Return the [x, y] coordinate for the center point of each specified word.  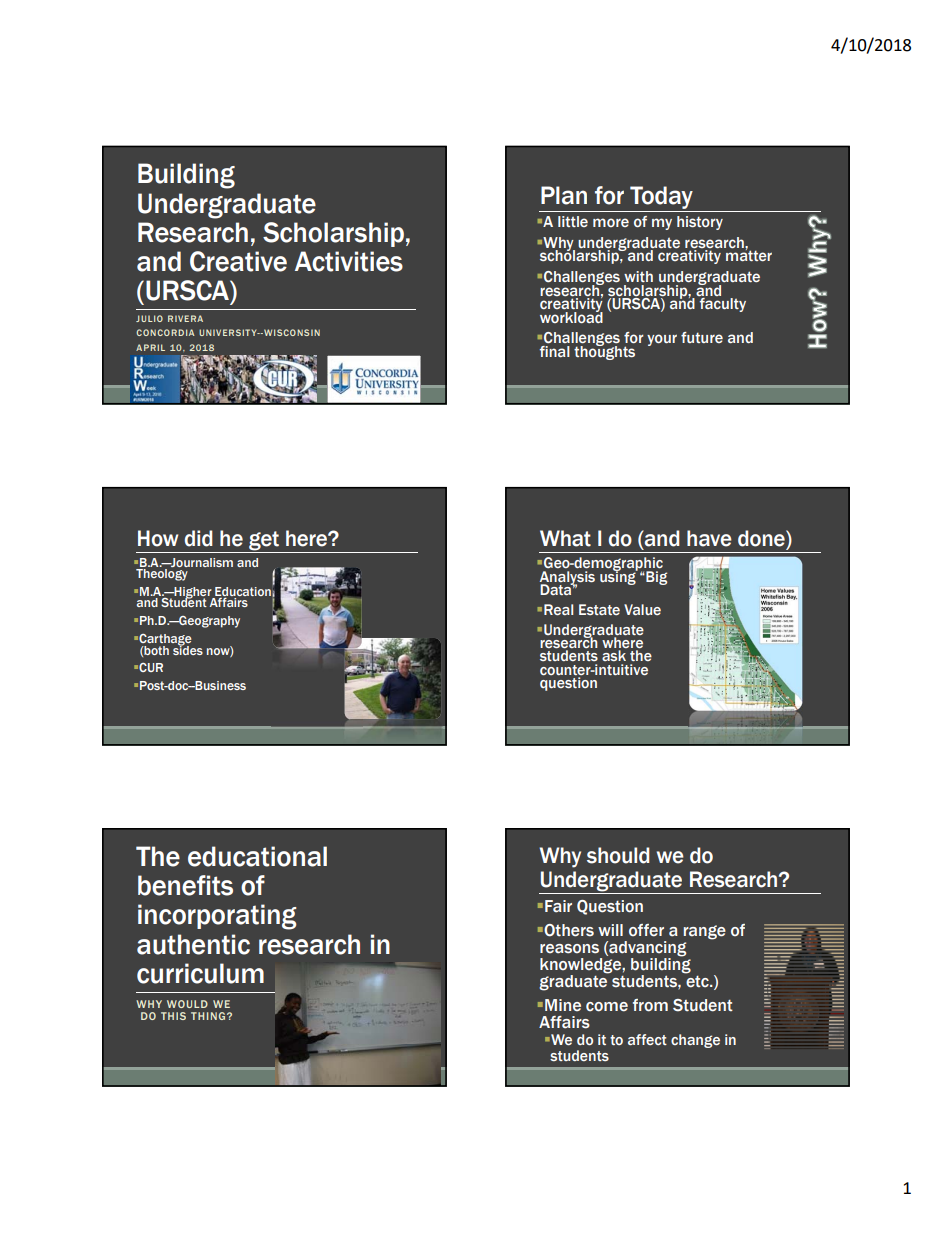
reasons [569, 949]
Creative [238, 261]
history [700, 223]
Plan [564, 195]
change [695, 1041]
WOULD [187, 1004]
